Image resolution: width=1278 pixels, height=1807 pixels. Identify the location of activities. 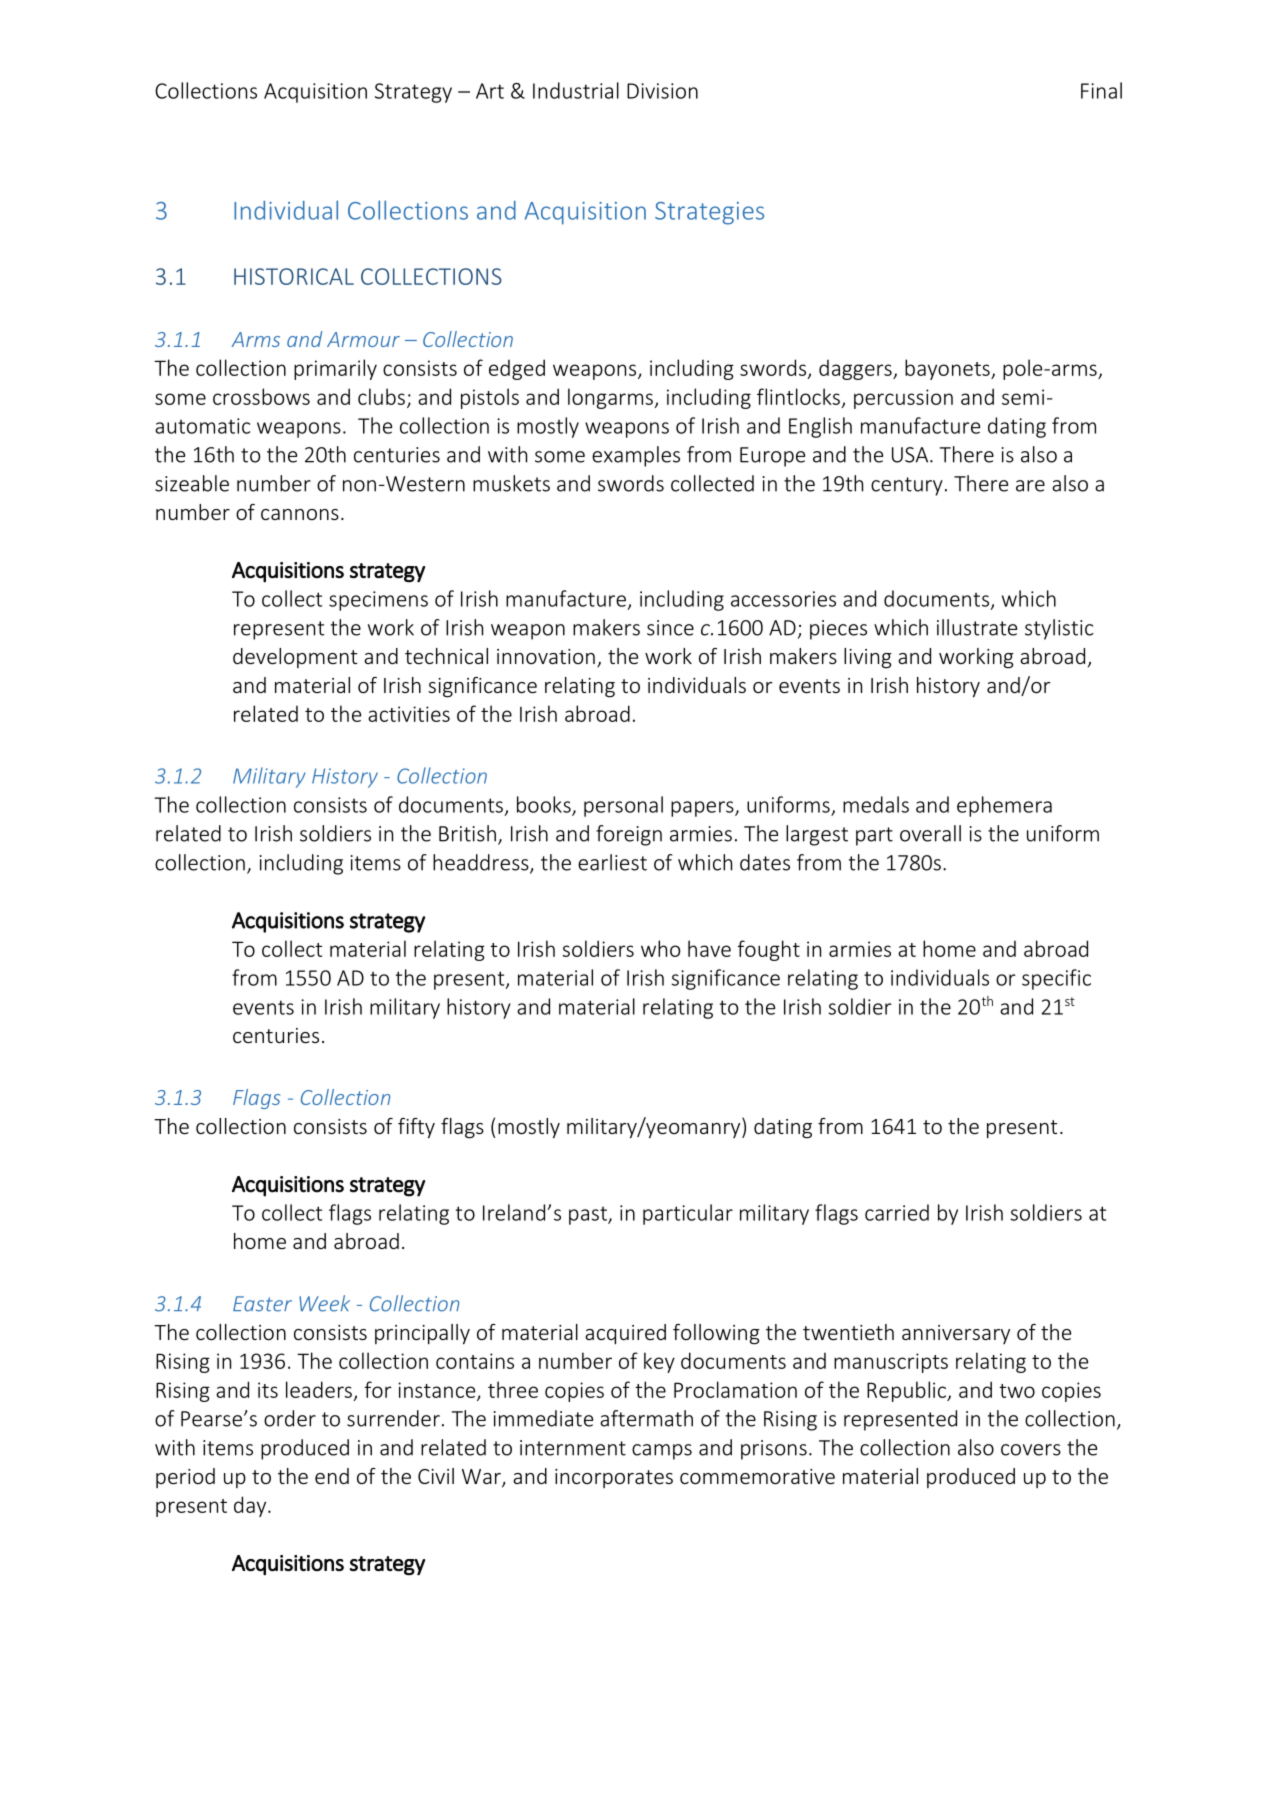
(409, 714).
